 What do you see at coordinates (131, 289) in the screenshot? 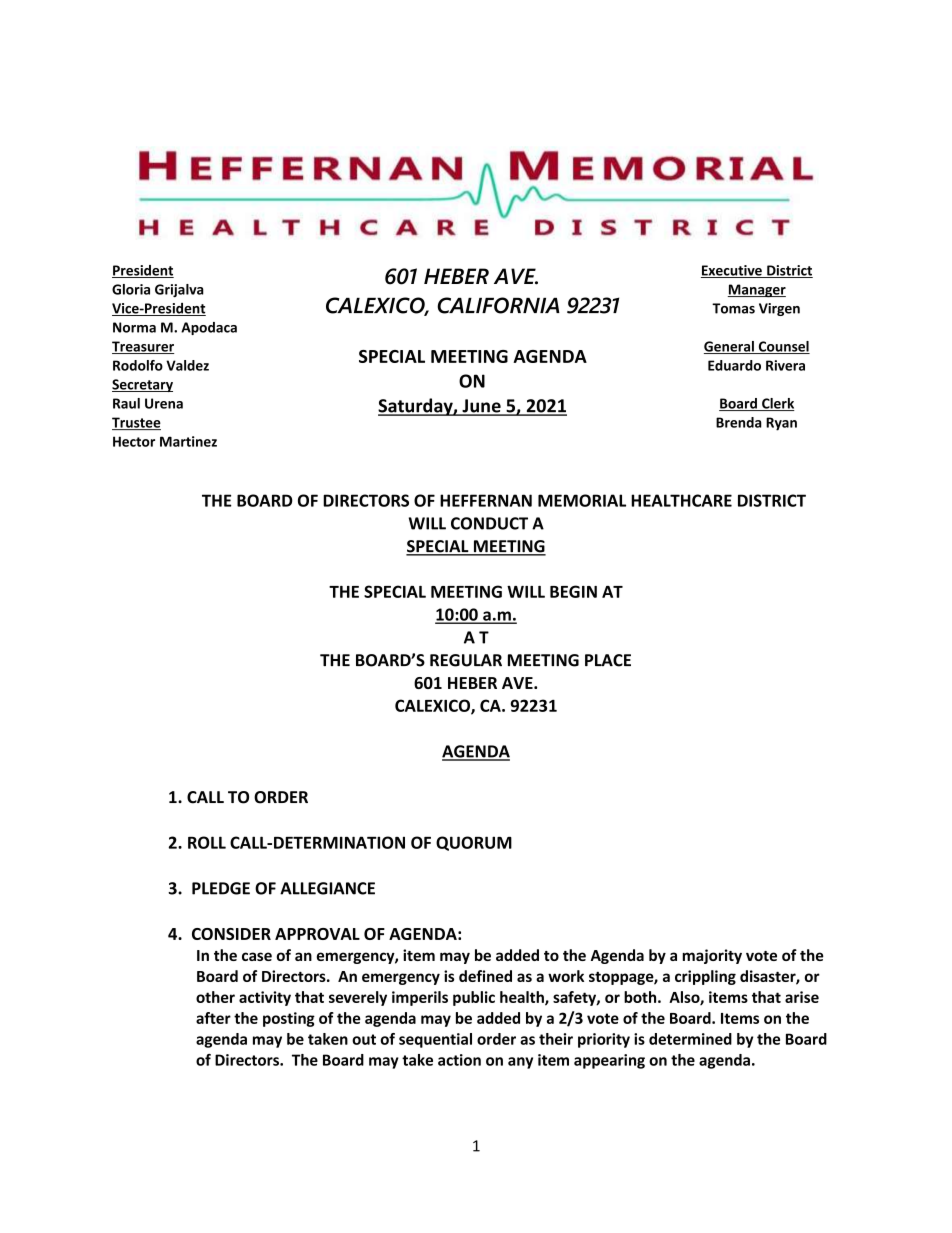
I see `Gloria` at bounding box center [131, 289].
